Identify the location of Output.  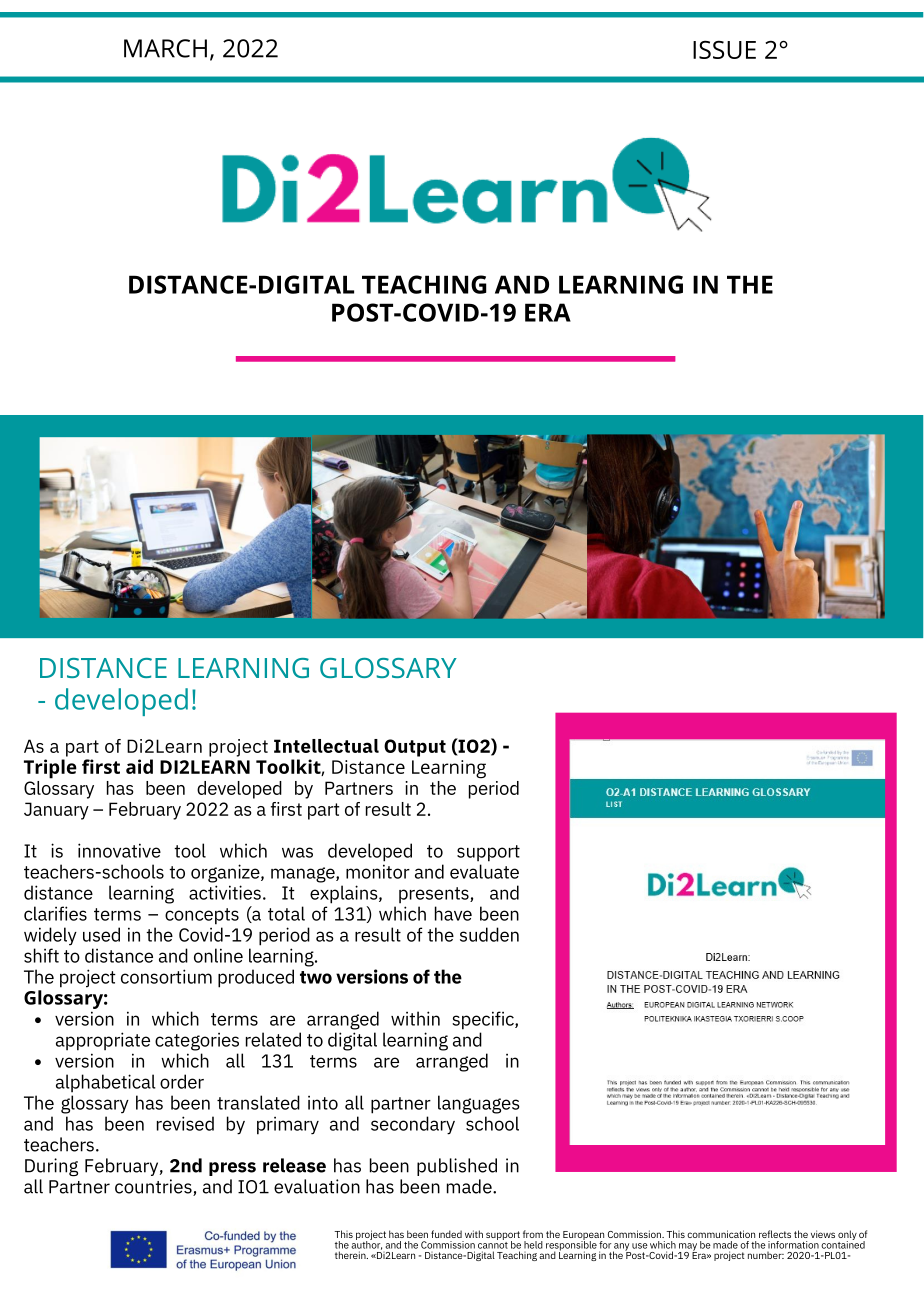
(415, 748).
